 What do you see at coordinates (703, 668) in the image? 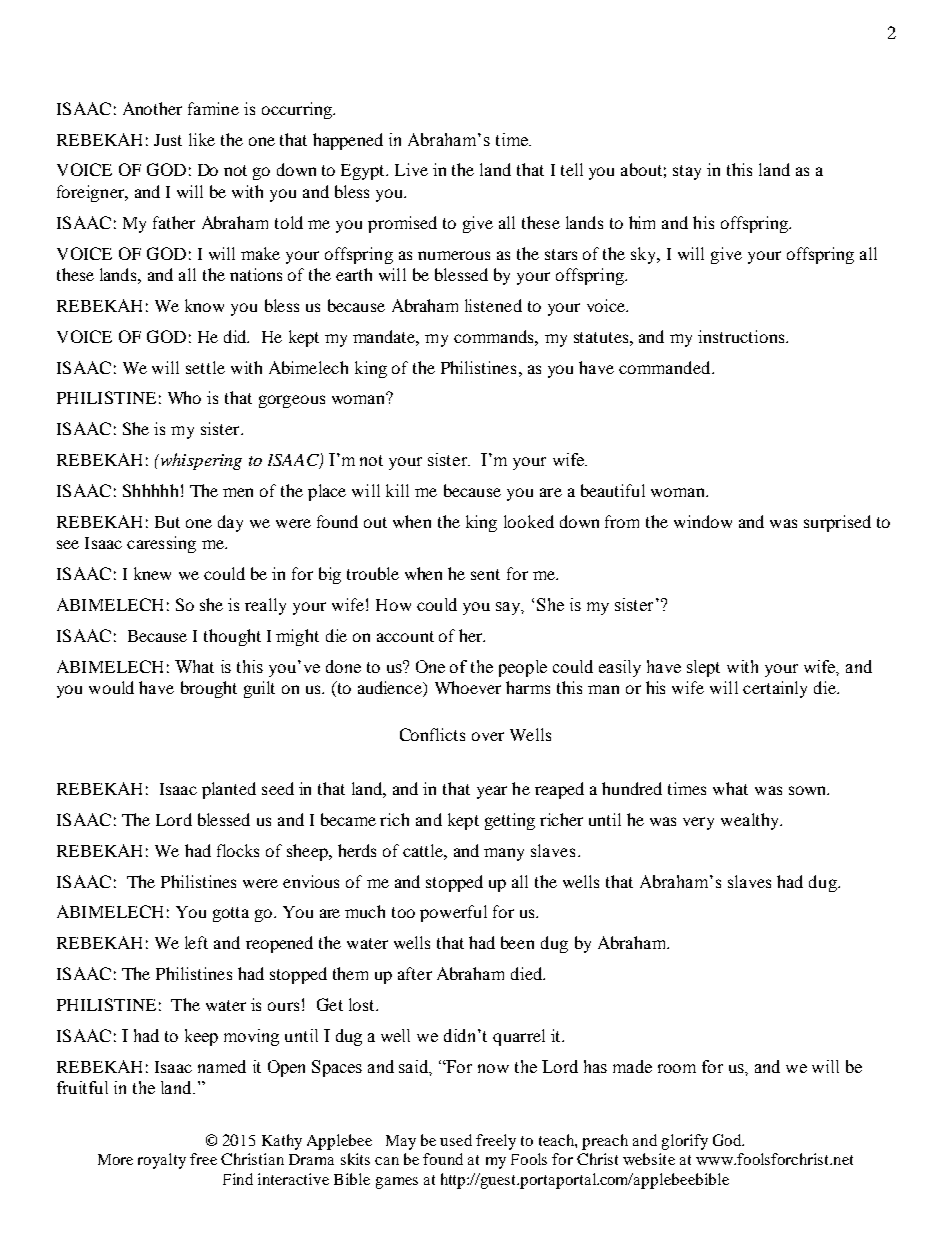
I see `slept` at bounding box center [703, 668].
